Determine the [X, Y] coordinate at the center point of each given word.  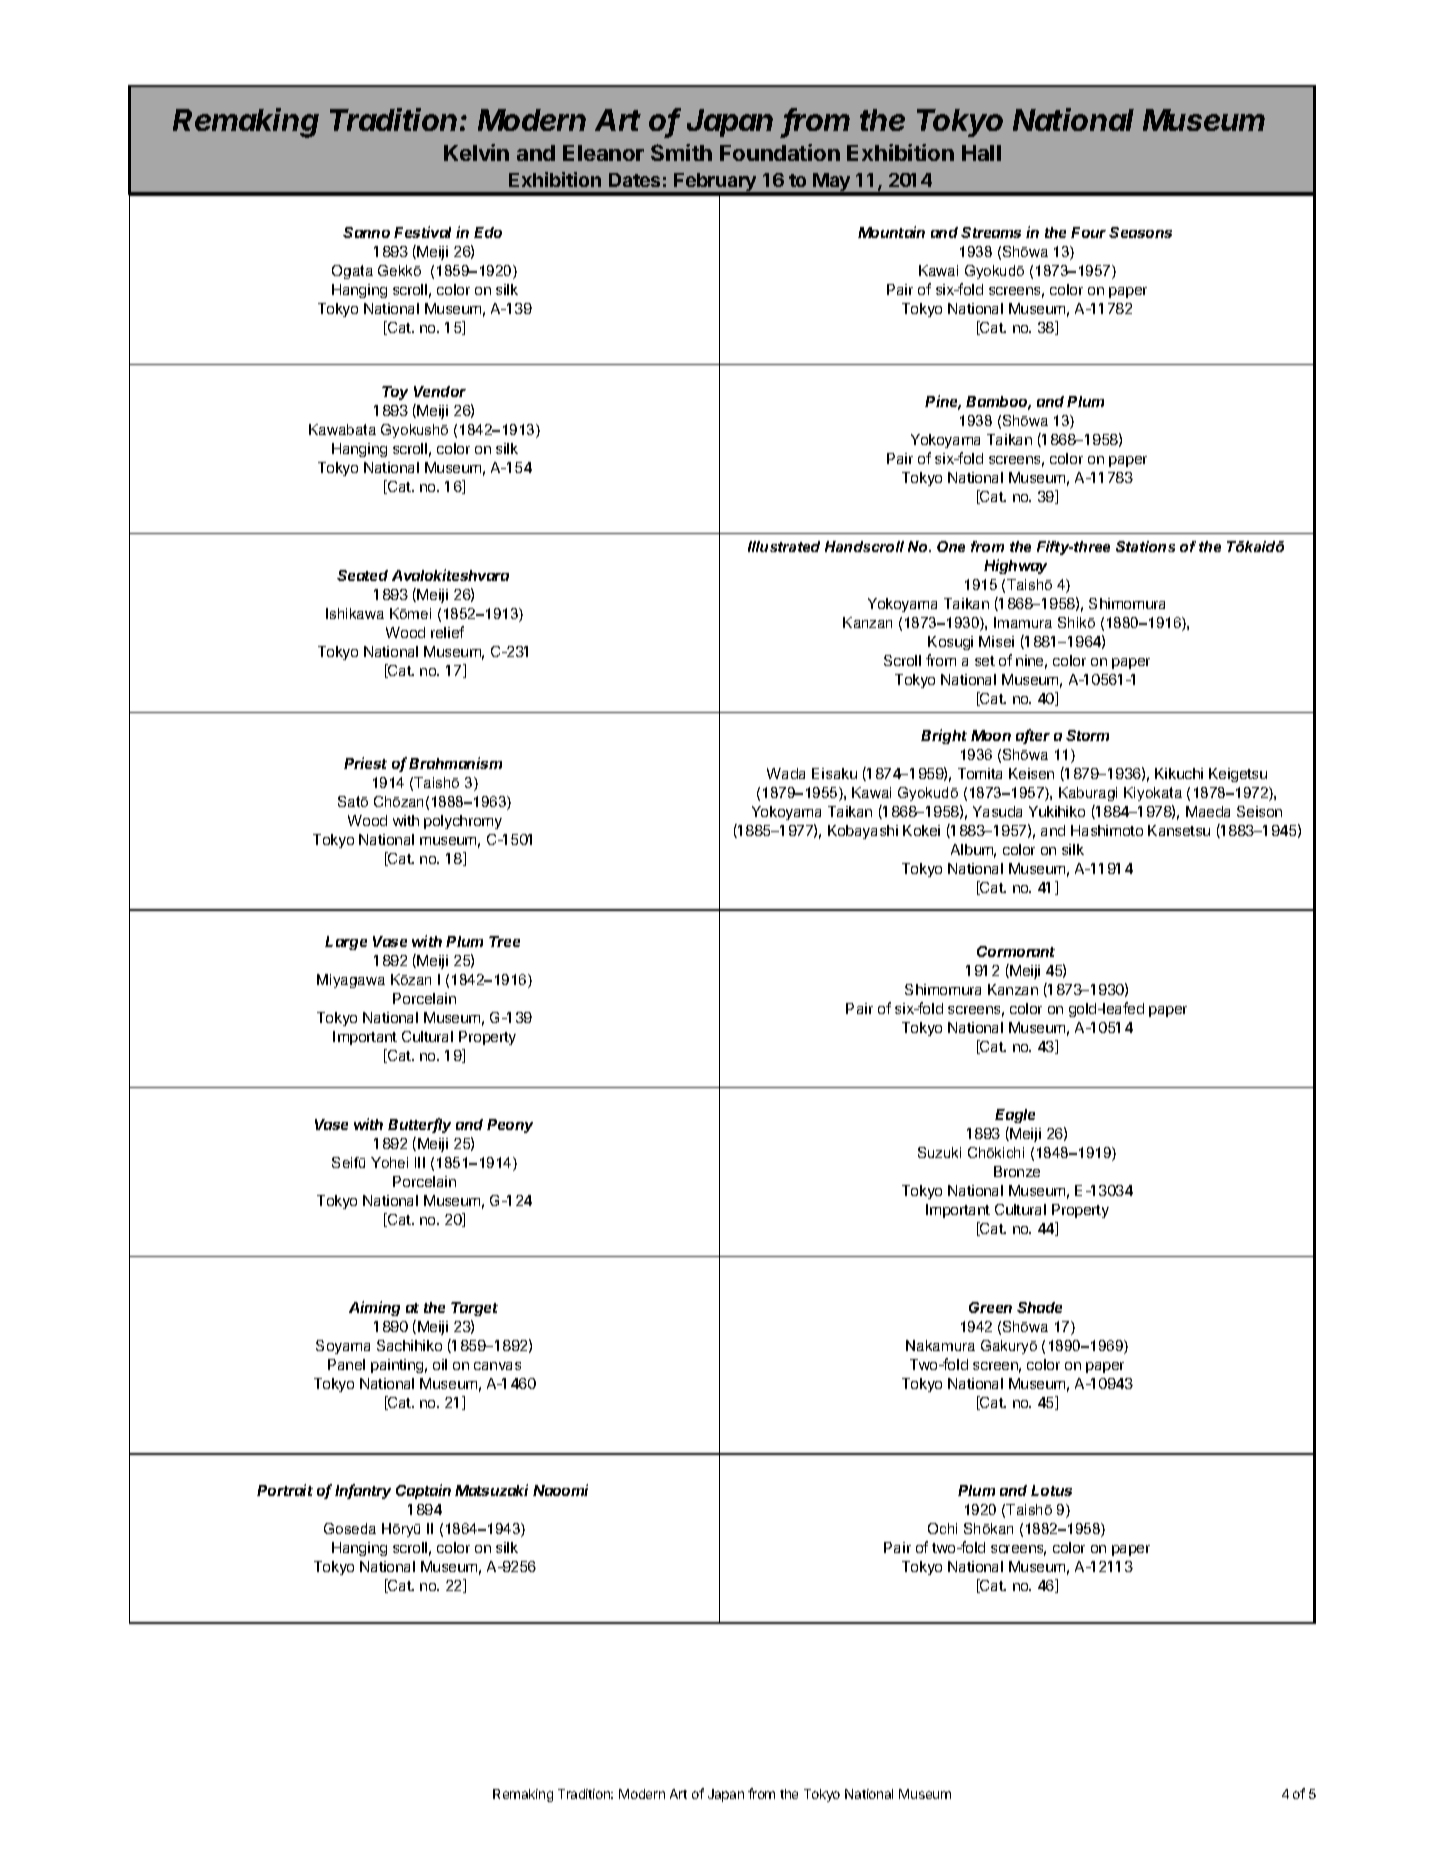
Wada [786, 773]
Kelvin [476, 152]
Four [1090, 232]
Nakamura [940, 1345]
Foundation [780, 152]
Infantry [363, 1491]
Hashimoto [1107, 830]
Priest [365, 763]
